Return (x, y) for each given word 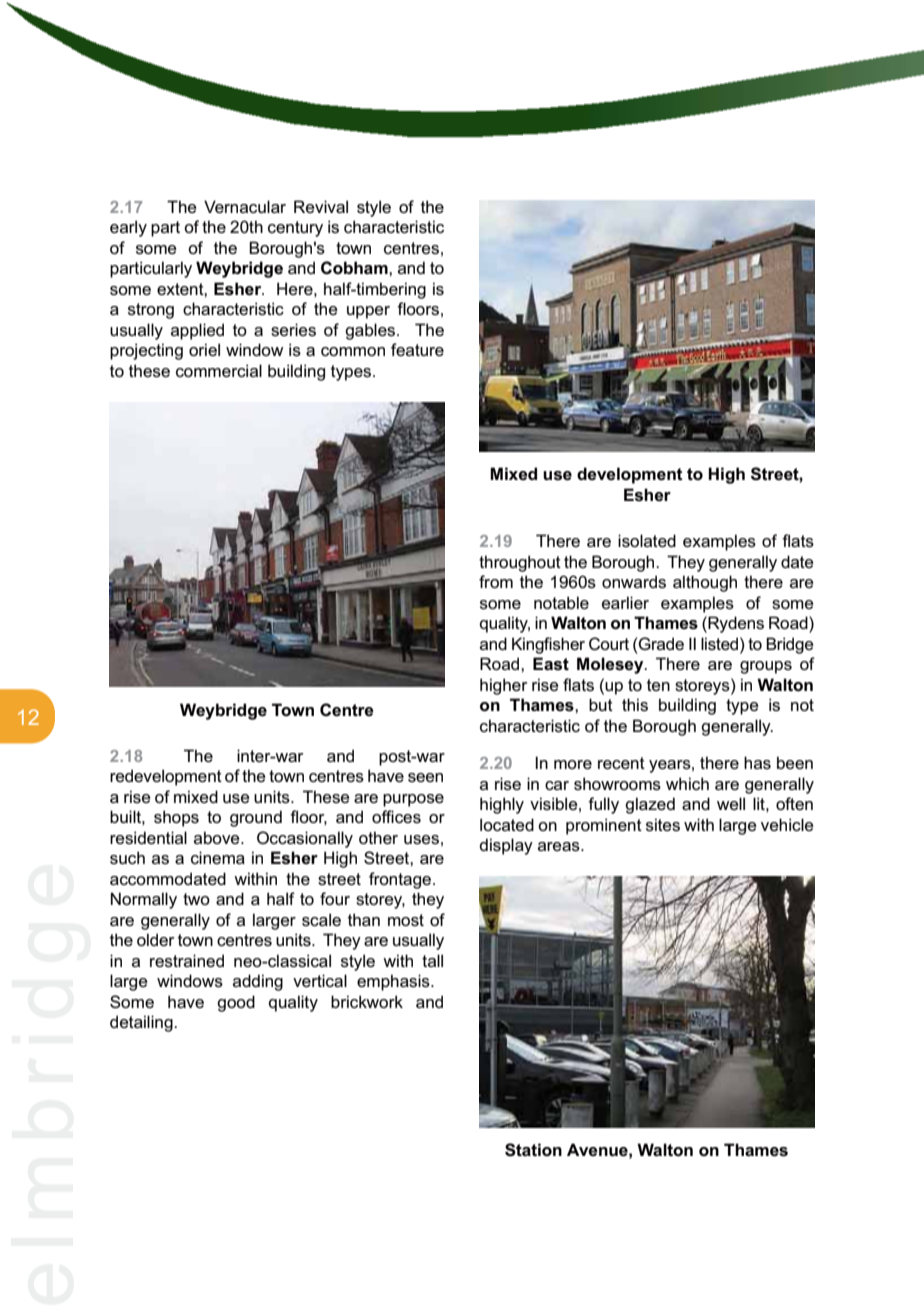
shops (176, 818)
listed (721, 643)
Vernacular (245, 206)
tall (432, 960)
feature (417, 349)
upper (368, 312)
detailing (142, 1023)
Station (533, 1150)
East (551, 664)
